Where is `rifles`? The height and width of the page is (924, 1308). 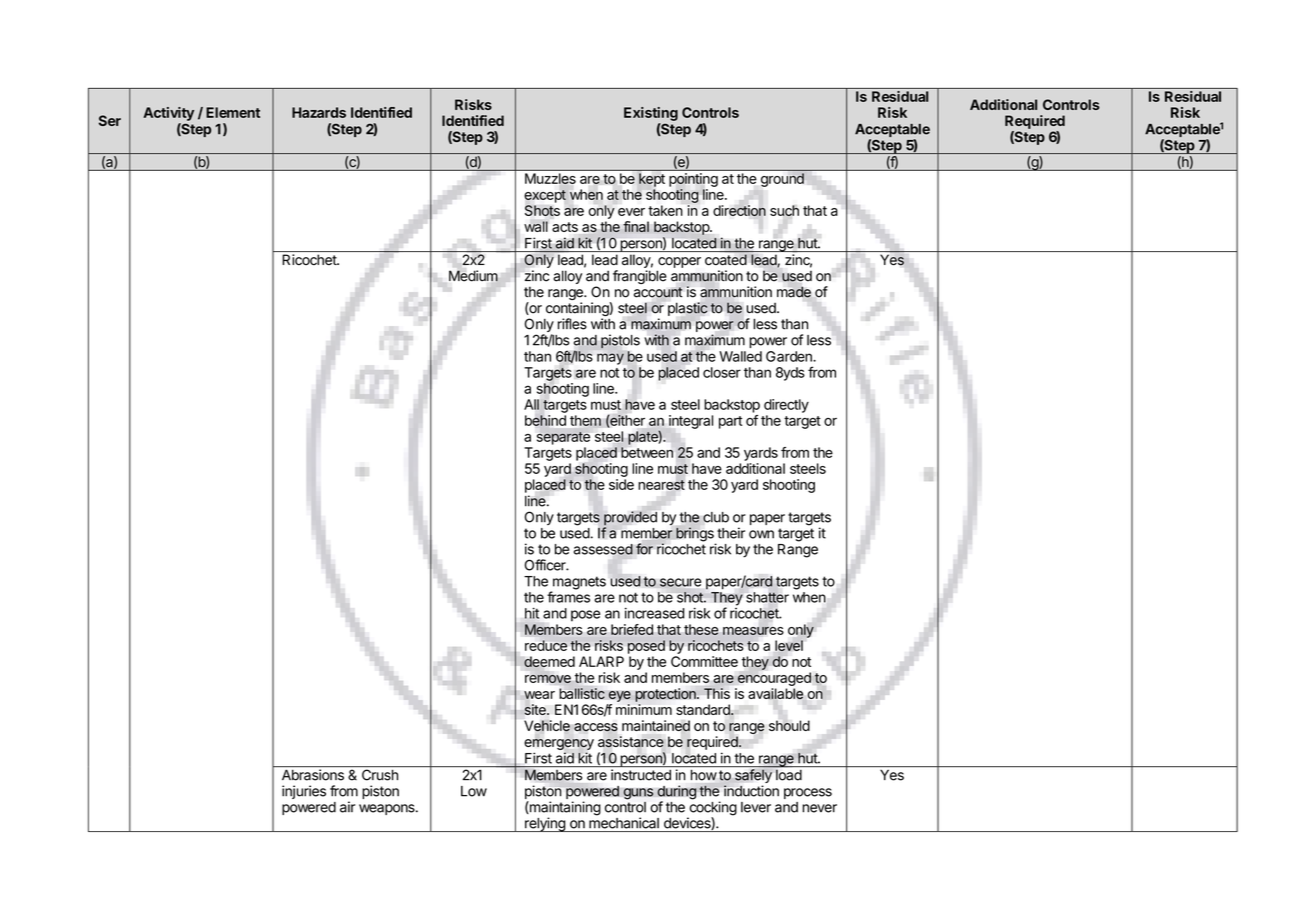
rifles is located at coordinates (572, 324).
